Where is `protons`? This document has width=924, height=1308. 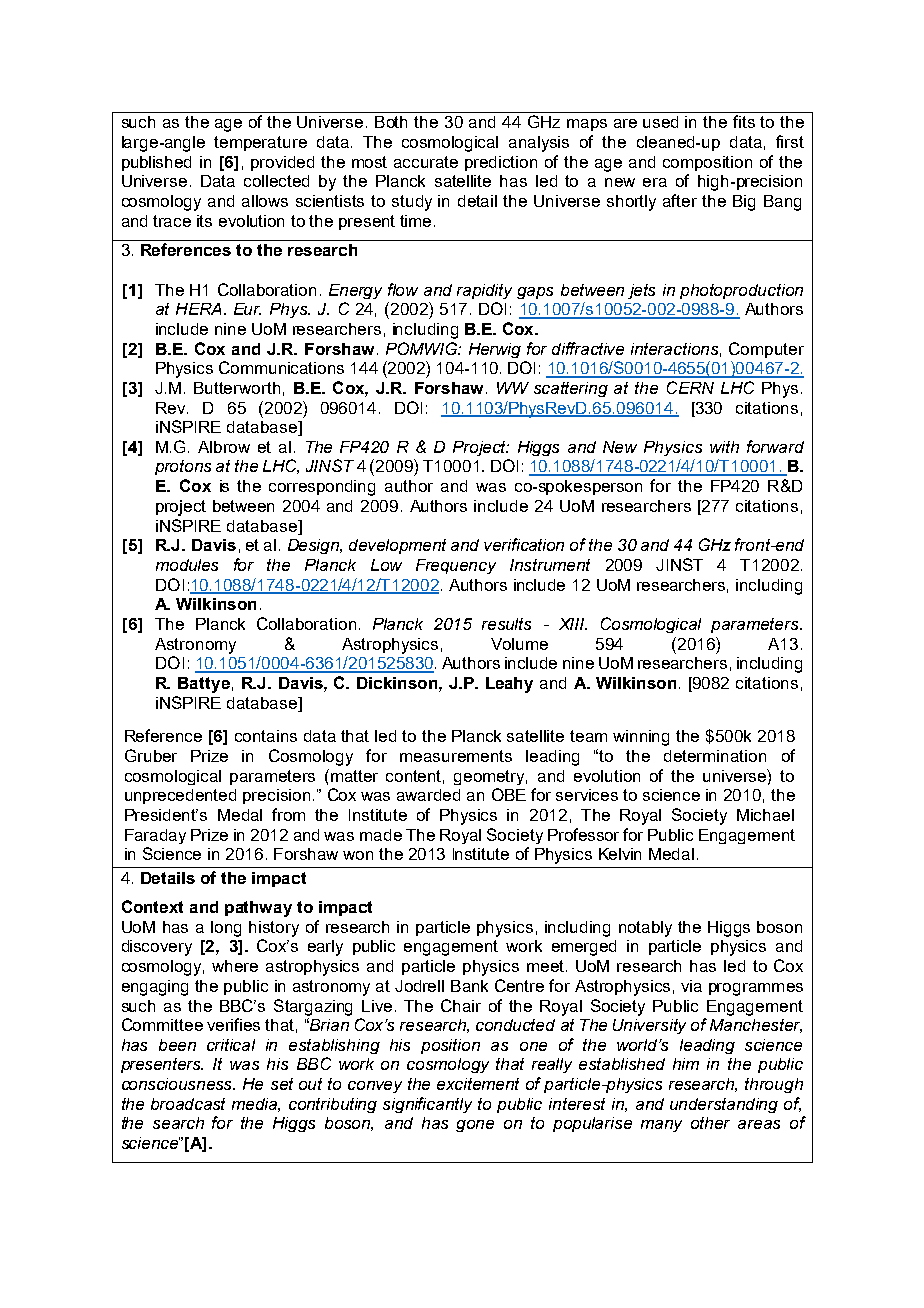 protons is located at coordinates (183, 467).
